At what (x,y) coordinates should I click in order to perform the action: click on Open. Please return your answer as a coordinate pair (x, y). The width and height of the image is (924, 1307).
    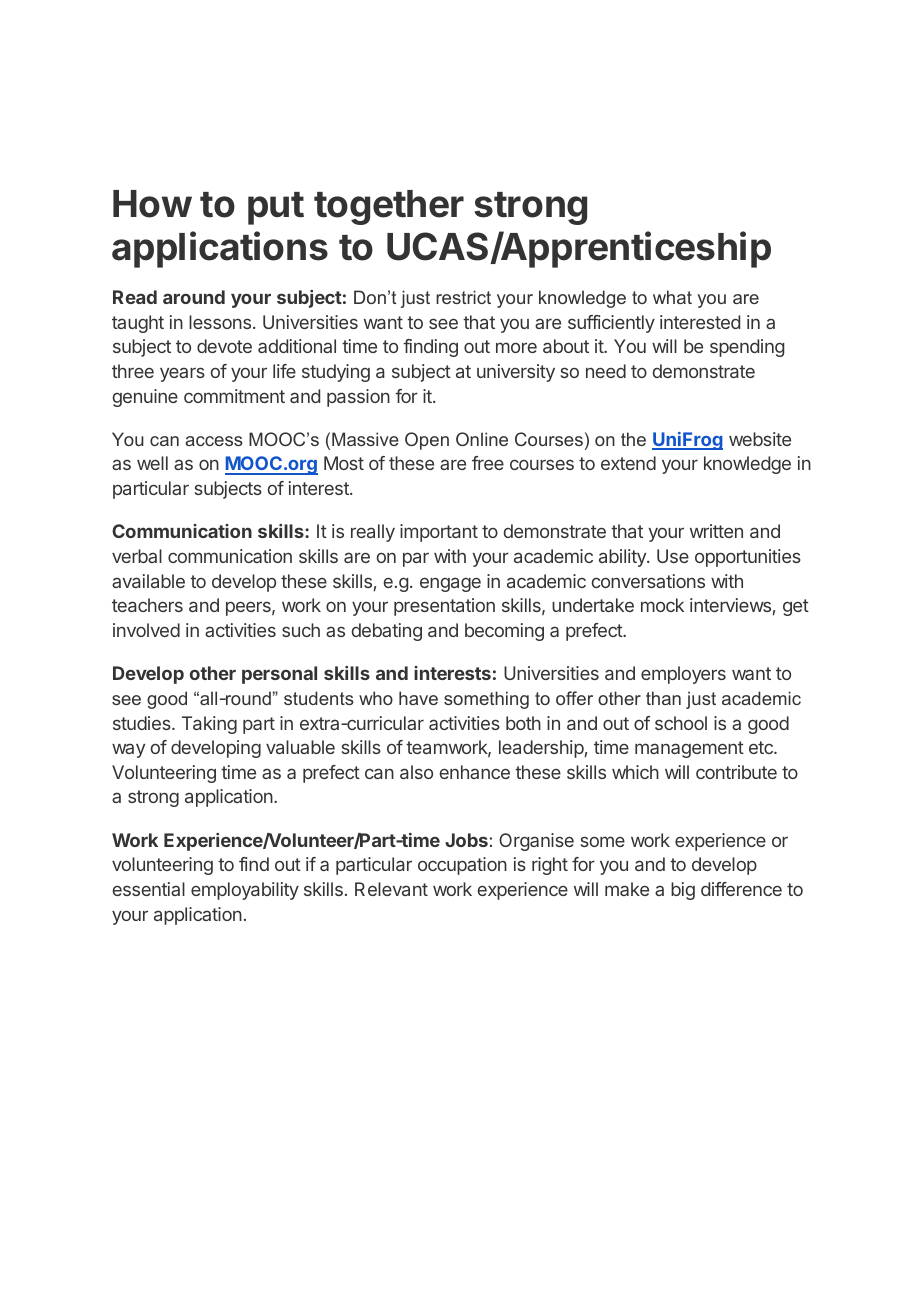
    Looking at the image, I should click on (427, 441).
